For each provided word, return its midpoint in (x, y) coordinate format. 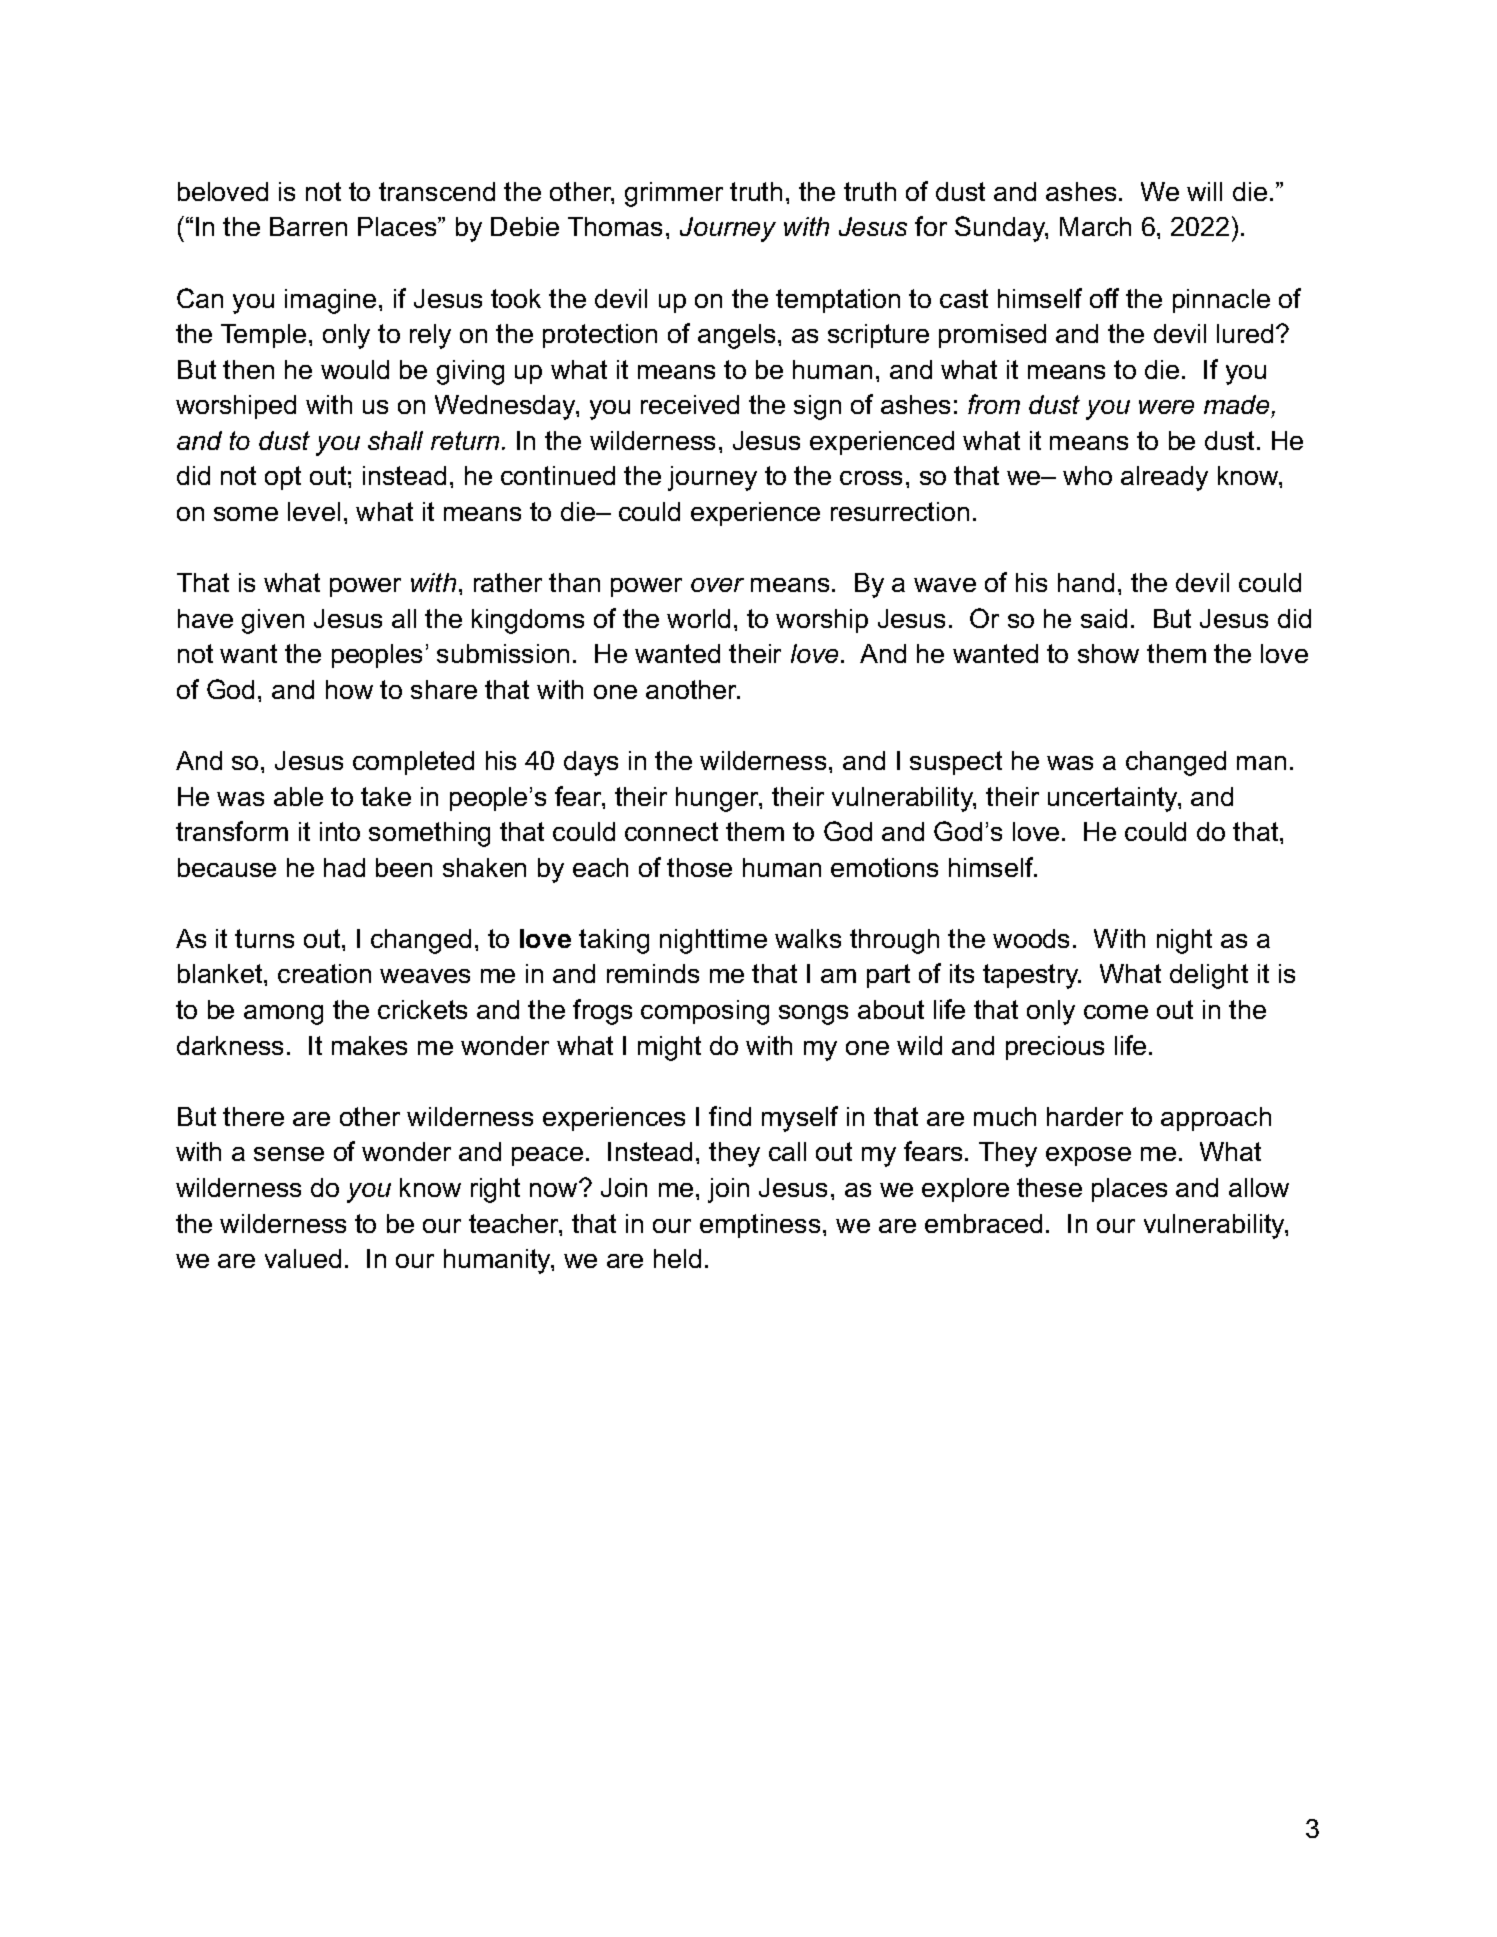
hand (1086, 582)
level (314, 511)
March (1095, 226)
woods (1031, 938)
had (344, 867)
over (717, 585)
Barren (308, 226)
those (699, 867)
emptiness (760, 1226)
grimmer (674, 194)
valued (303, 1258)
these (1049, 1187)
